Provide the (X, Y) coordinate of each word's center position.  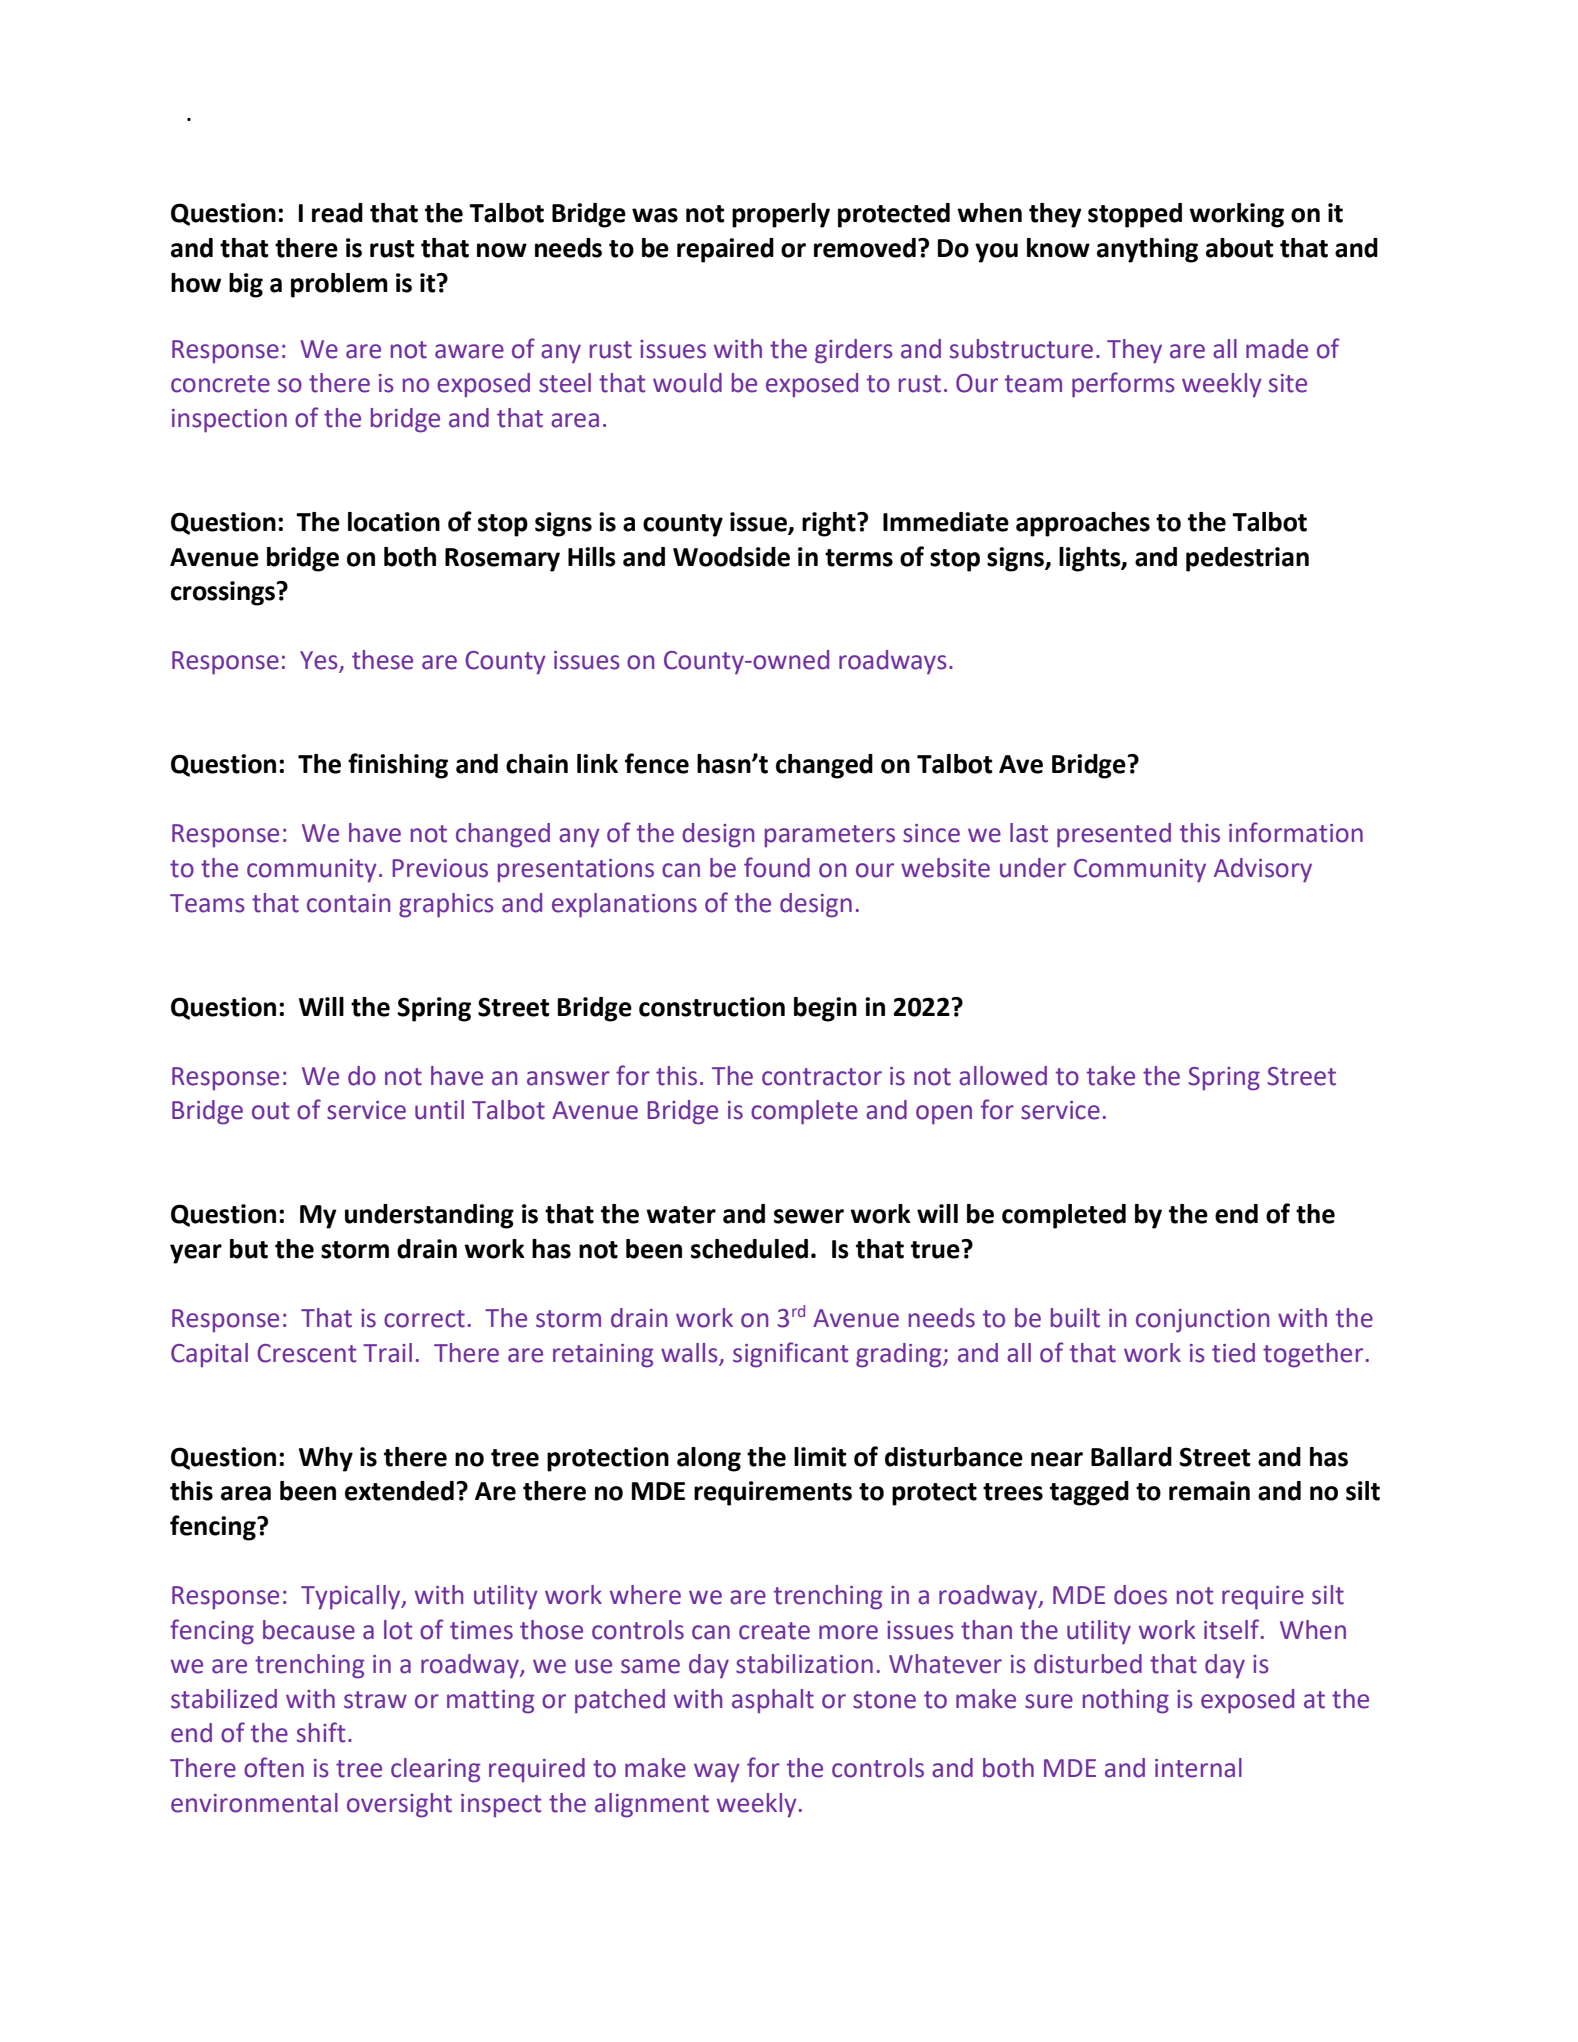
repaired (725, 250)
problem (339, 285)
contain (348, 903)
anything (1147, 250)
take (1111, 1076)
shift (321, 1732)
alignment (652, 1805)
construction (712, 1007)
